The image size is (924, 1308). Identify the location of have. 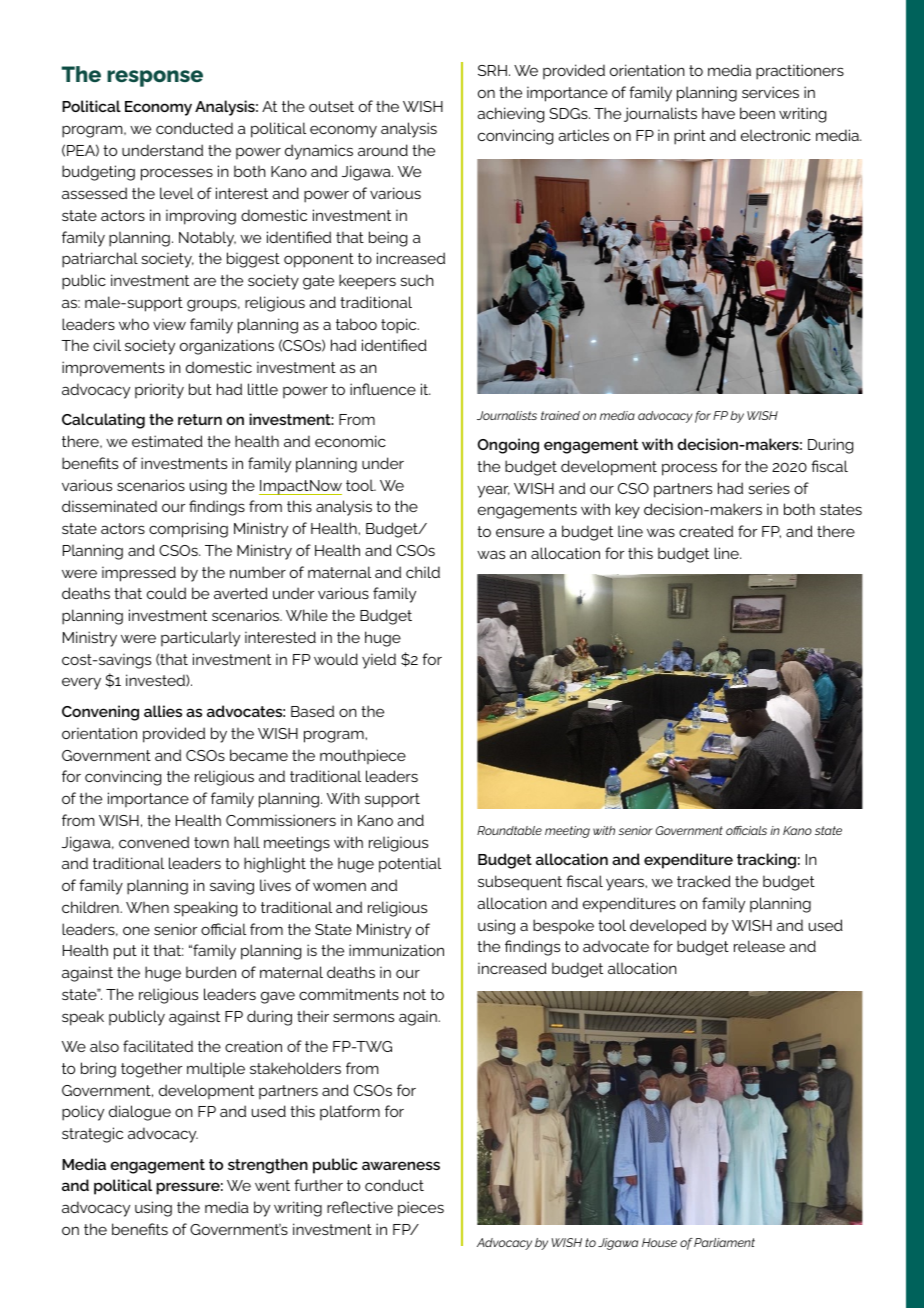
(718, 113).
